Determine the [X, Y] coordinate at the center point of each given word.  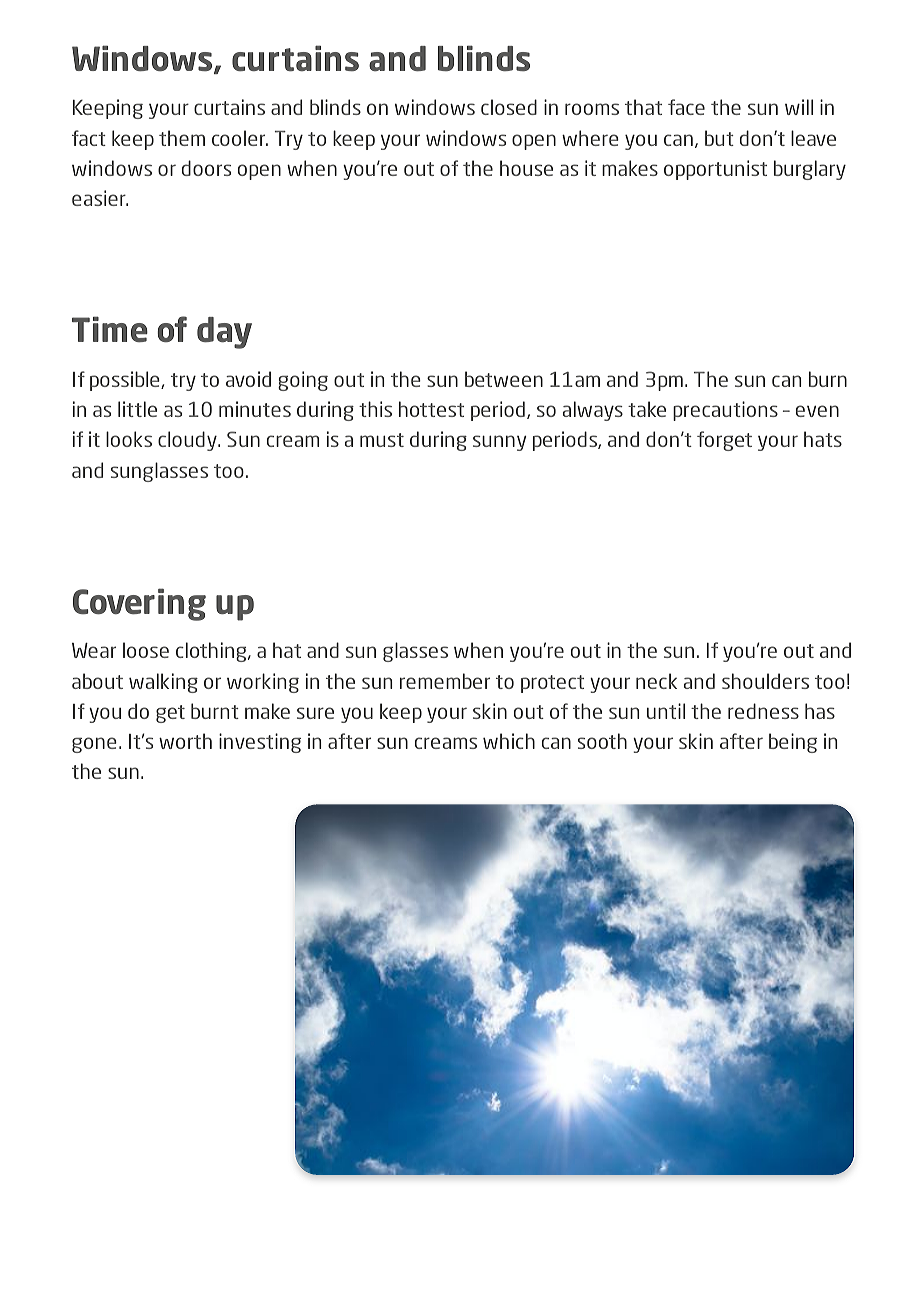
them [182, 138]
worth [185, 741]
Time [110, 329]
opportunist [715, 170]
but [719, 138]
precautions [725, 411]
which [509, 741]
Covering [139, 604]
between [504, 379]
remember [445, 681]
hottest [431, 409]
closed [509, 107]
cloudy [188, 441]
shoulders [765, 681]
